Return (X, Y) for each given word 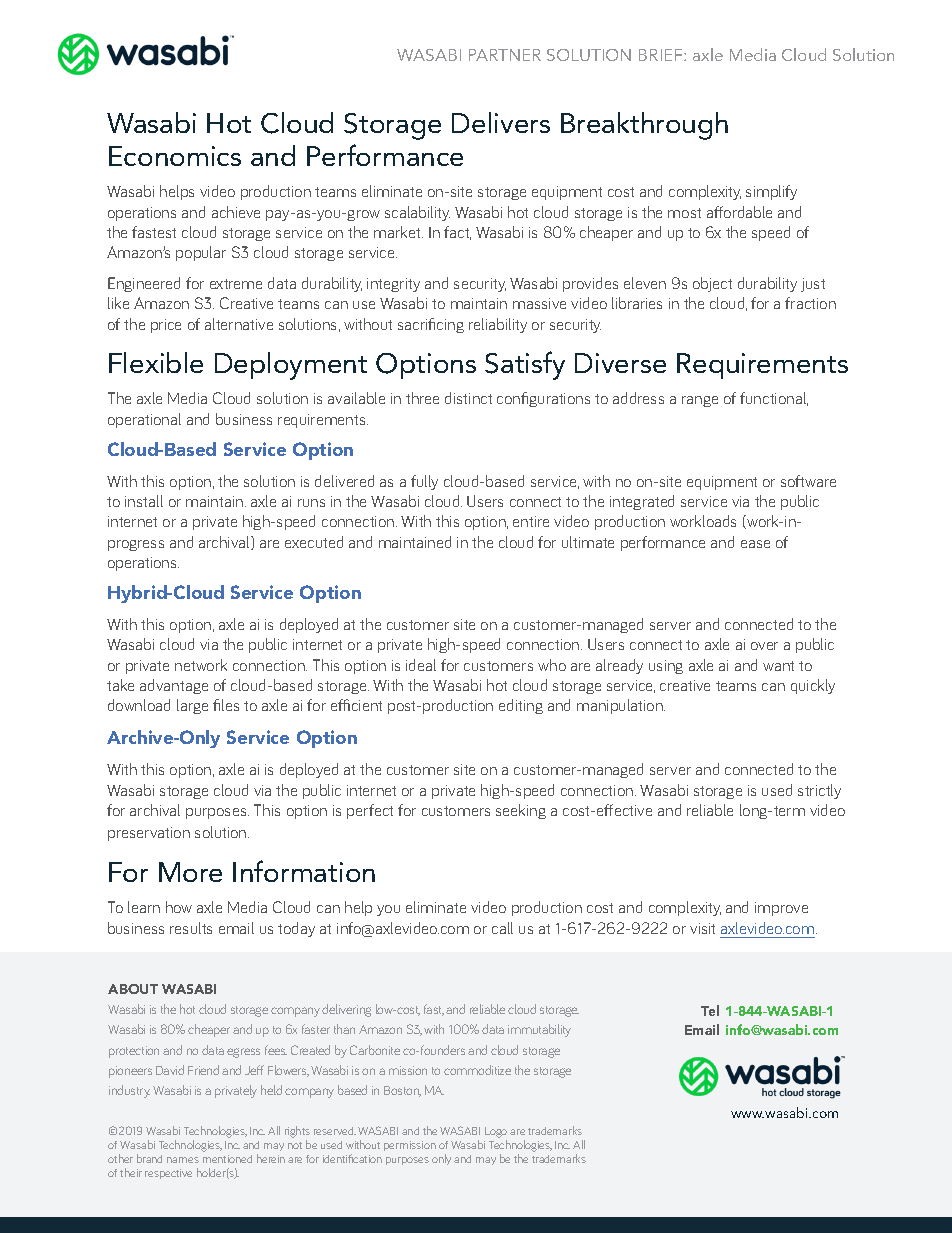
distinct (468, 398)
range (700, 401)
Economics (175, 156)
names (183, 1160)
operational (144, 420)
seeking (521, 811)
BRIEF (662, 55)
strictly (819, 791)
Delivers (501, 122)
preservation (149, 834)
